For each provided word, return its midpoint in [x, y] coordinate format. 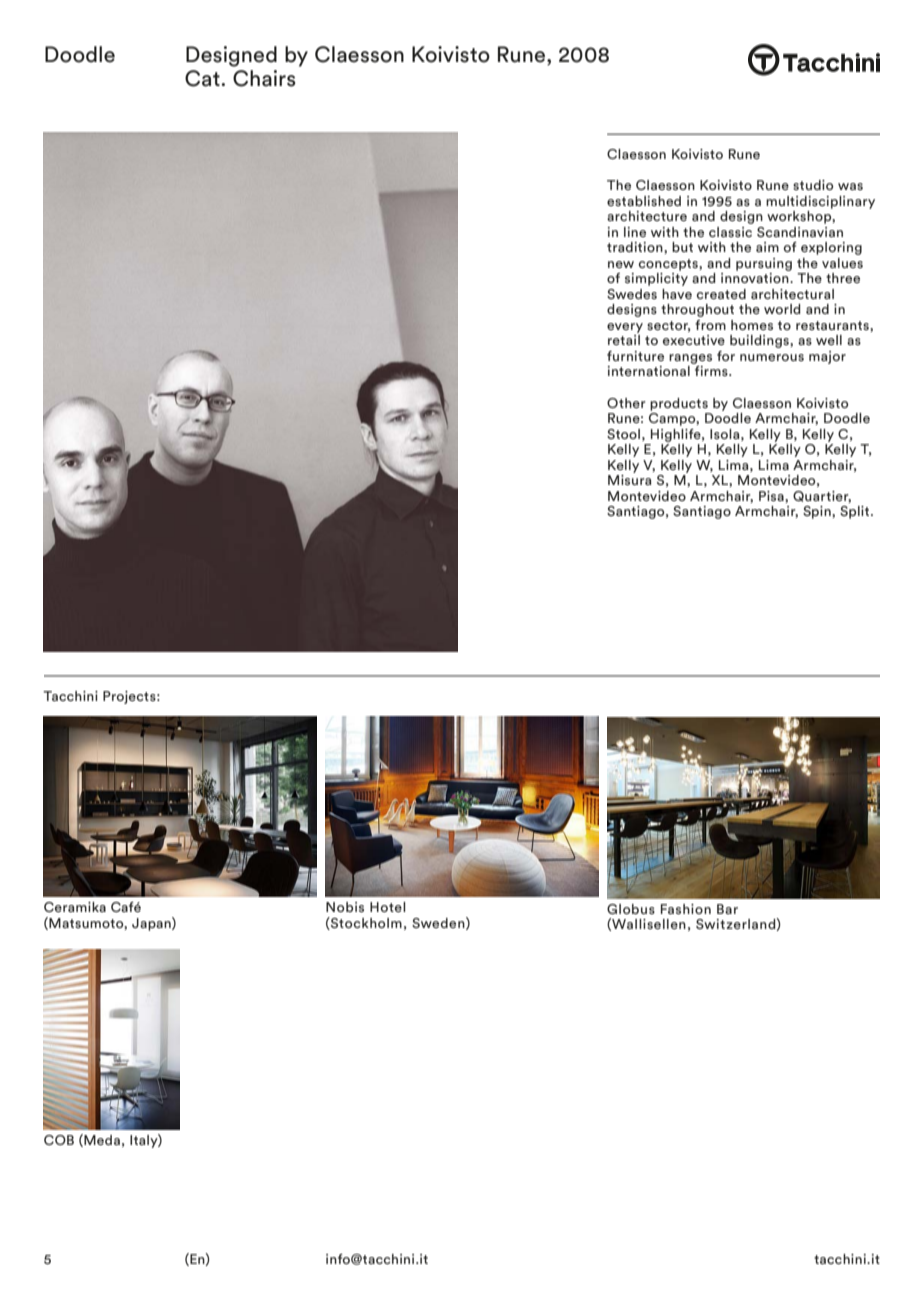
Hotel [388, 907]
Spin [818, 512]
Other [626, 403]
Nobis [345, 907]
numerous [772, 357]
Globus [631, 909]
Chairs [264, 78]
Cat [203, 78]
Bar [727, 909]
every [625, 328]
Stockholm [365, 923]
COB [59, 1140]
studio [813, 185]
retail [624, 340]
